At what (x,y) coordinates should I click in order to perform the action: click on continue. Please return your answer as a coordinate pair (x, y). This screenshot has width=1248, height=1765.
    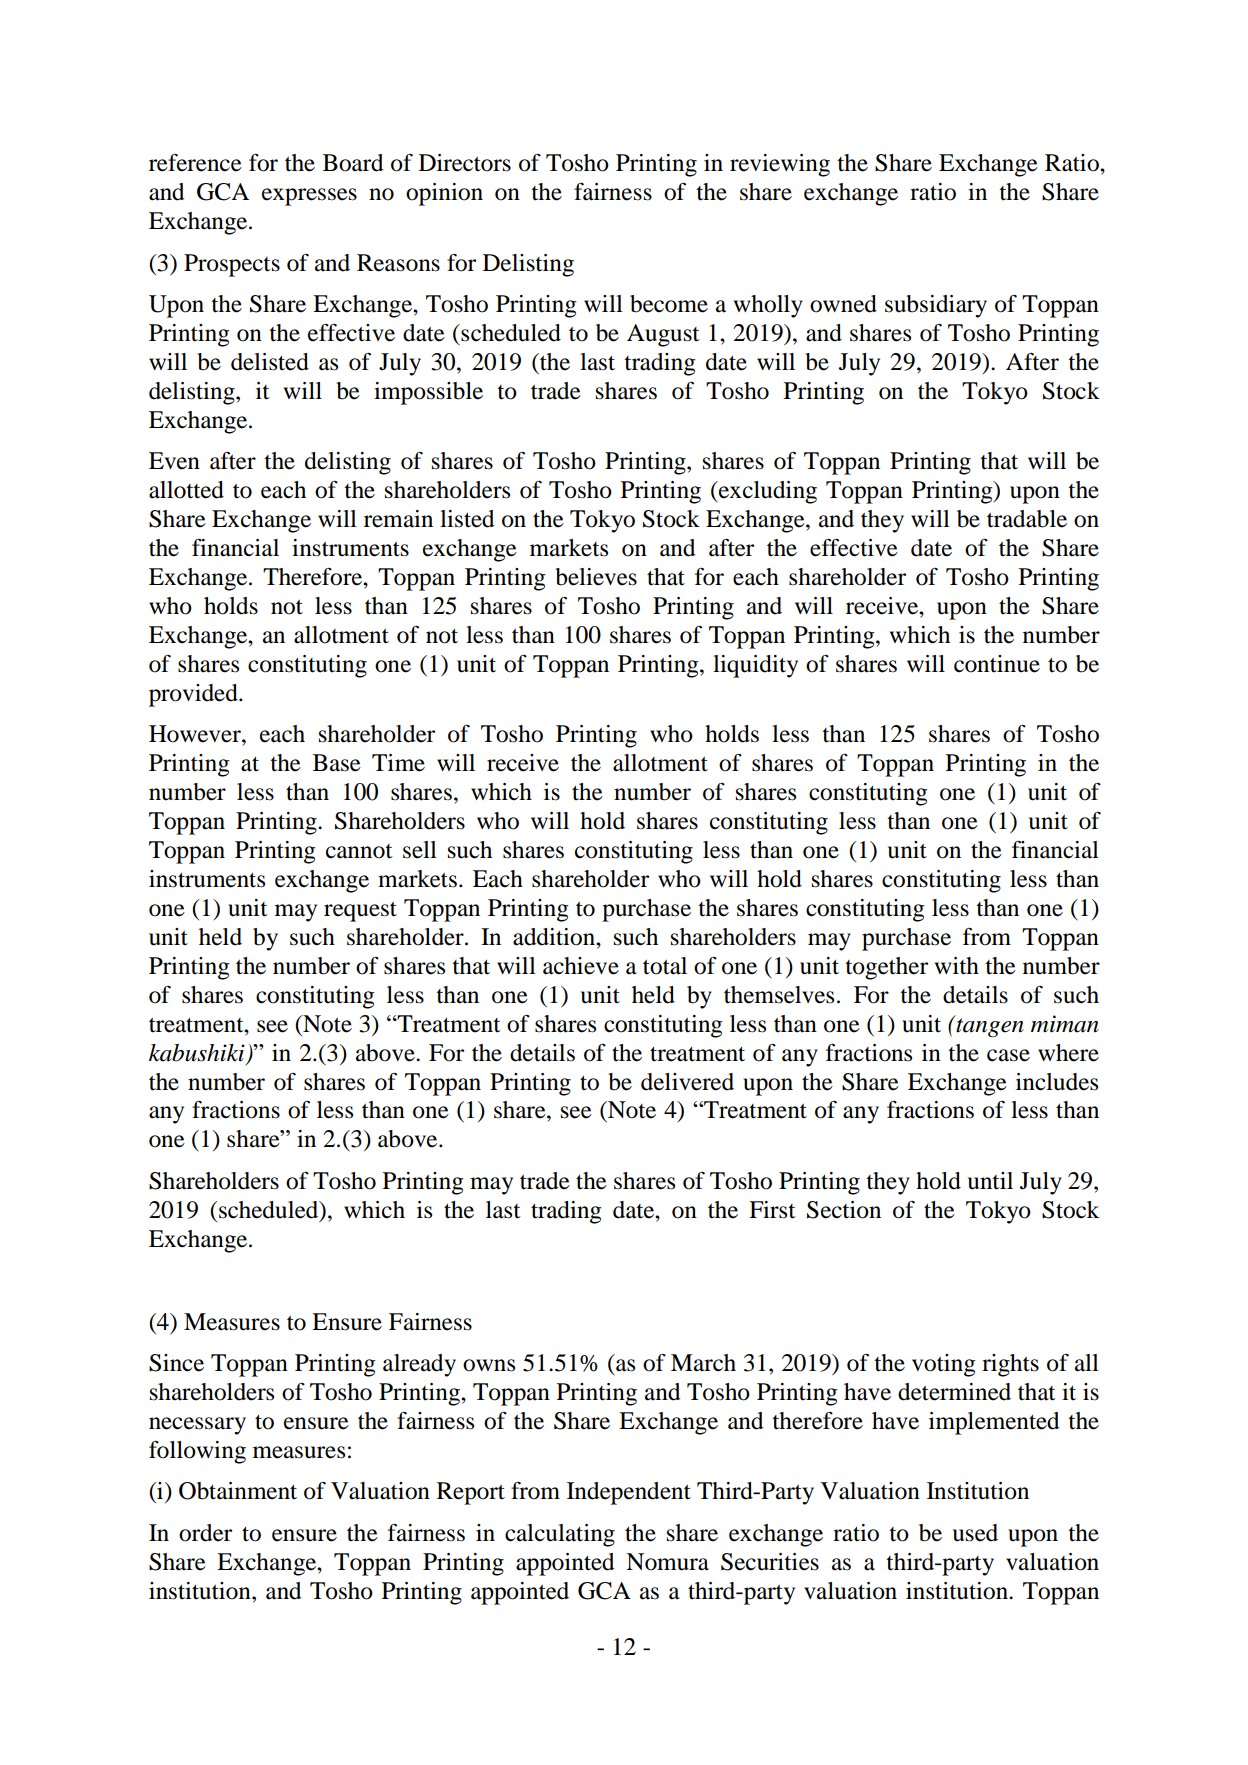
    Looking at the image, I should click on (997, 664).
